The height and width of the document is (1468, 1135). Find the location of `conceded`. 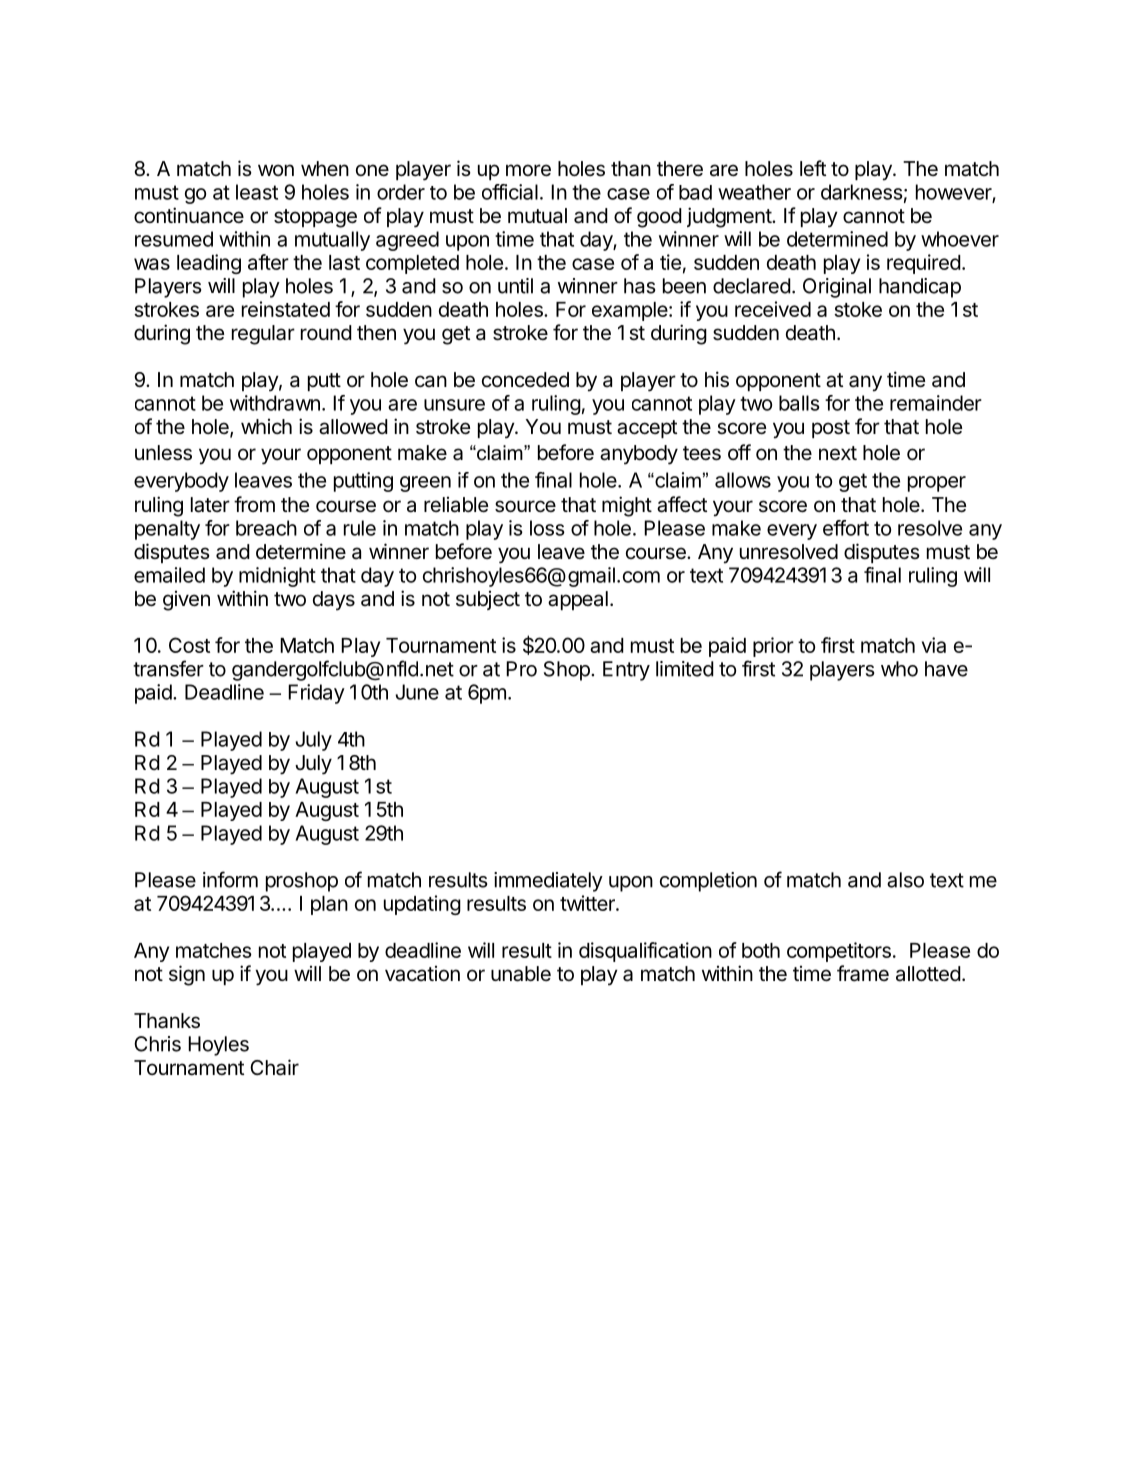

conceded is located at coordinates (525, 380).
